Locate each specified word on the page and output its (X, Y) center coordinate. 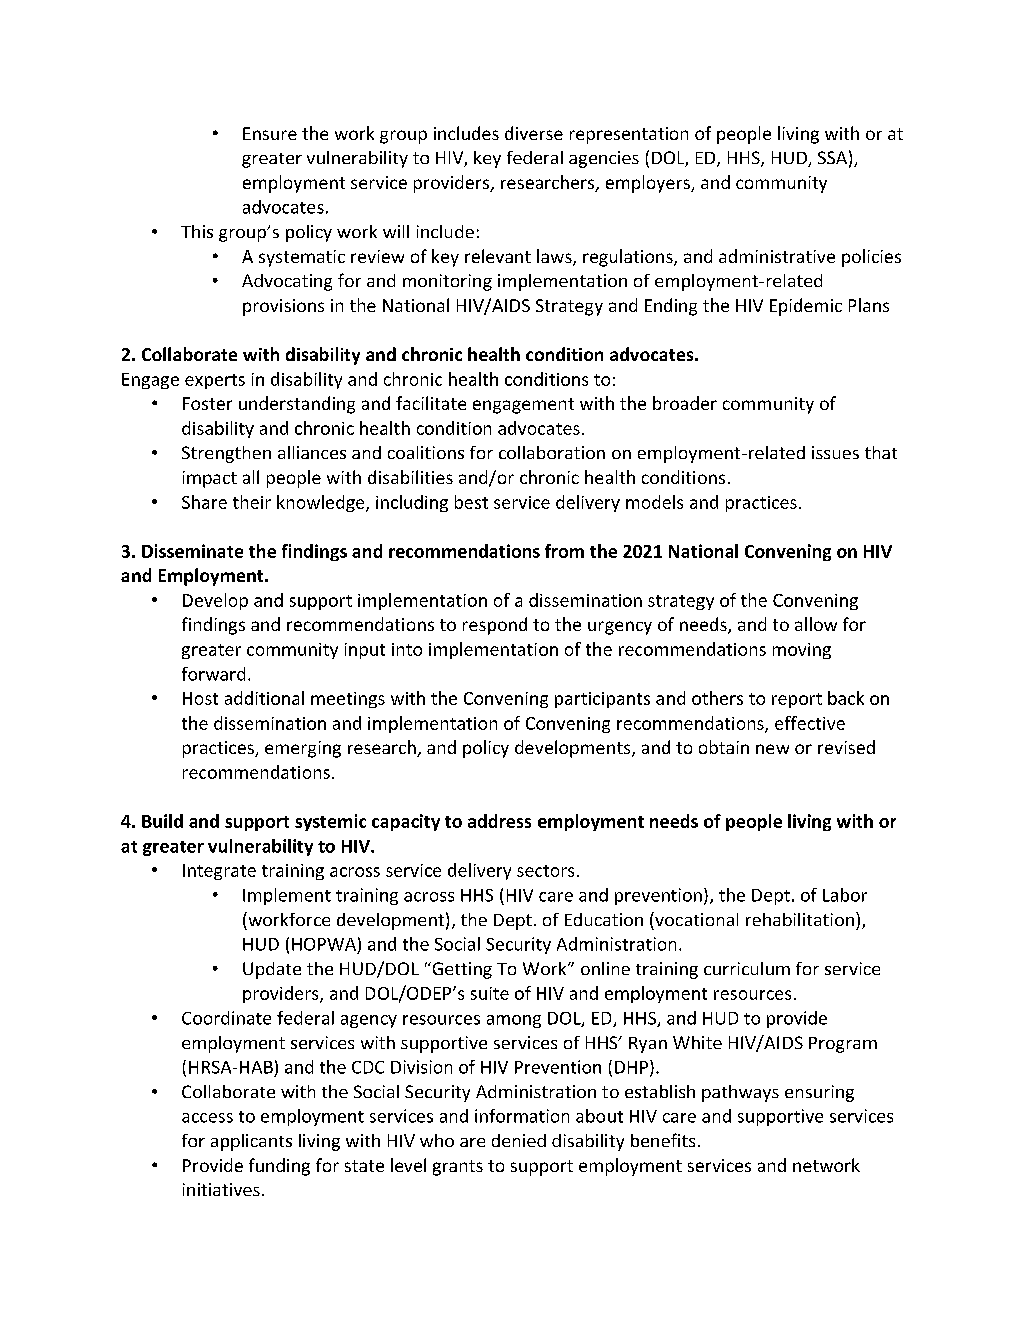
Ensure (270, 133)
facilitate (431, 403)
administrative (777, 256)
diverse (534, 133)
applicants (251, 1142)
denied (519, 1140)
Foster (207, 403)
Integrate (219, 872)
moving (802, 651)
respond (495, 626)
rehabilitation (800, 919)
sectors (545, 871)
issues (835, 452)
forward (213, 674)
